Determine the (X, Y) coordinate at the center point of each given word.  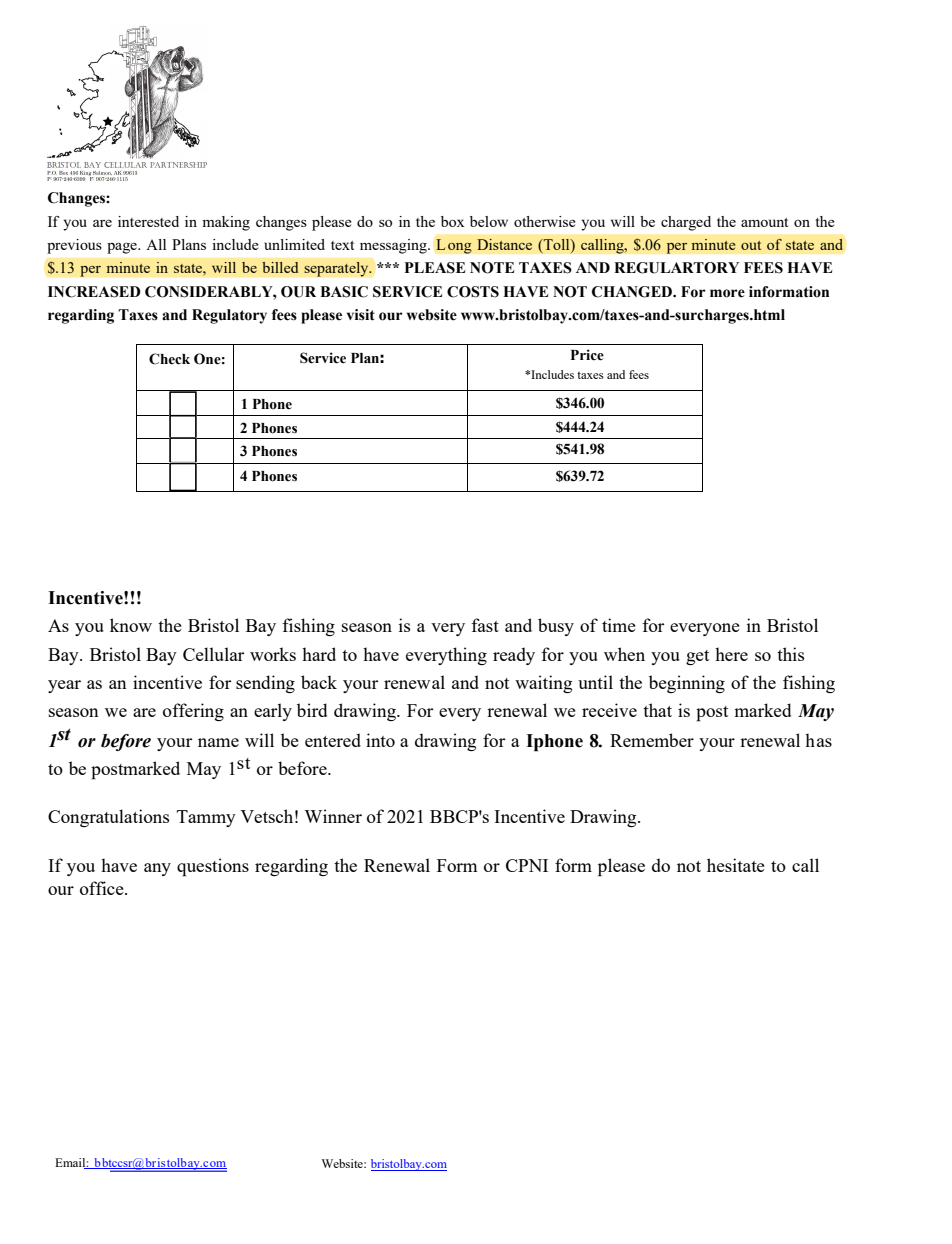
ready (514, 656)
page (123, 248)
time (619, 625)
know (131, 625)
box (452, 221)
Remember (652, 740)
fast (485, 625)
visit (361, 315)
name (218, 742)
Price (587, 355)
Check (169, 359)
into (380, 740)
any (157, 869)
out (751, 245)
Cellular (214, 654)
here (731, 654)
